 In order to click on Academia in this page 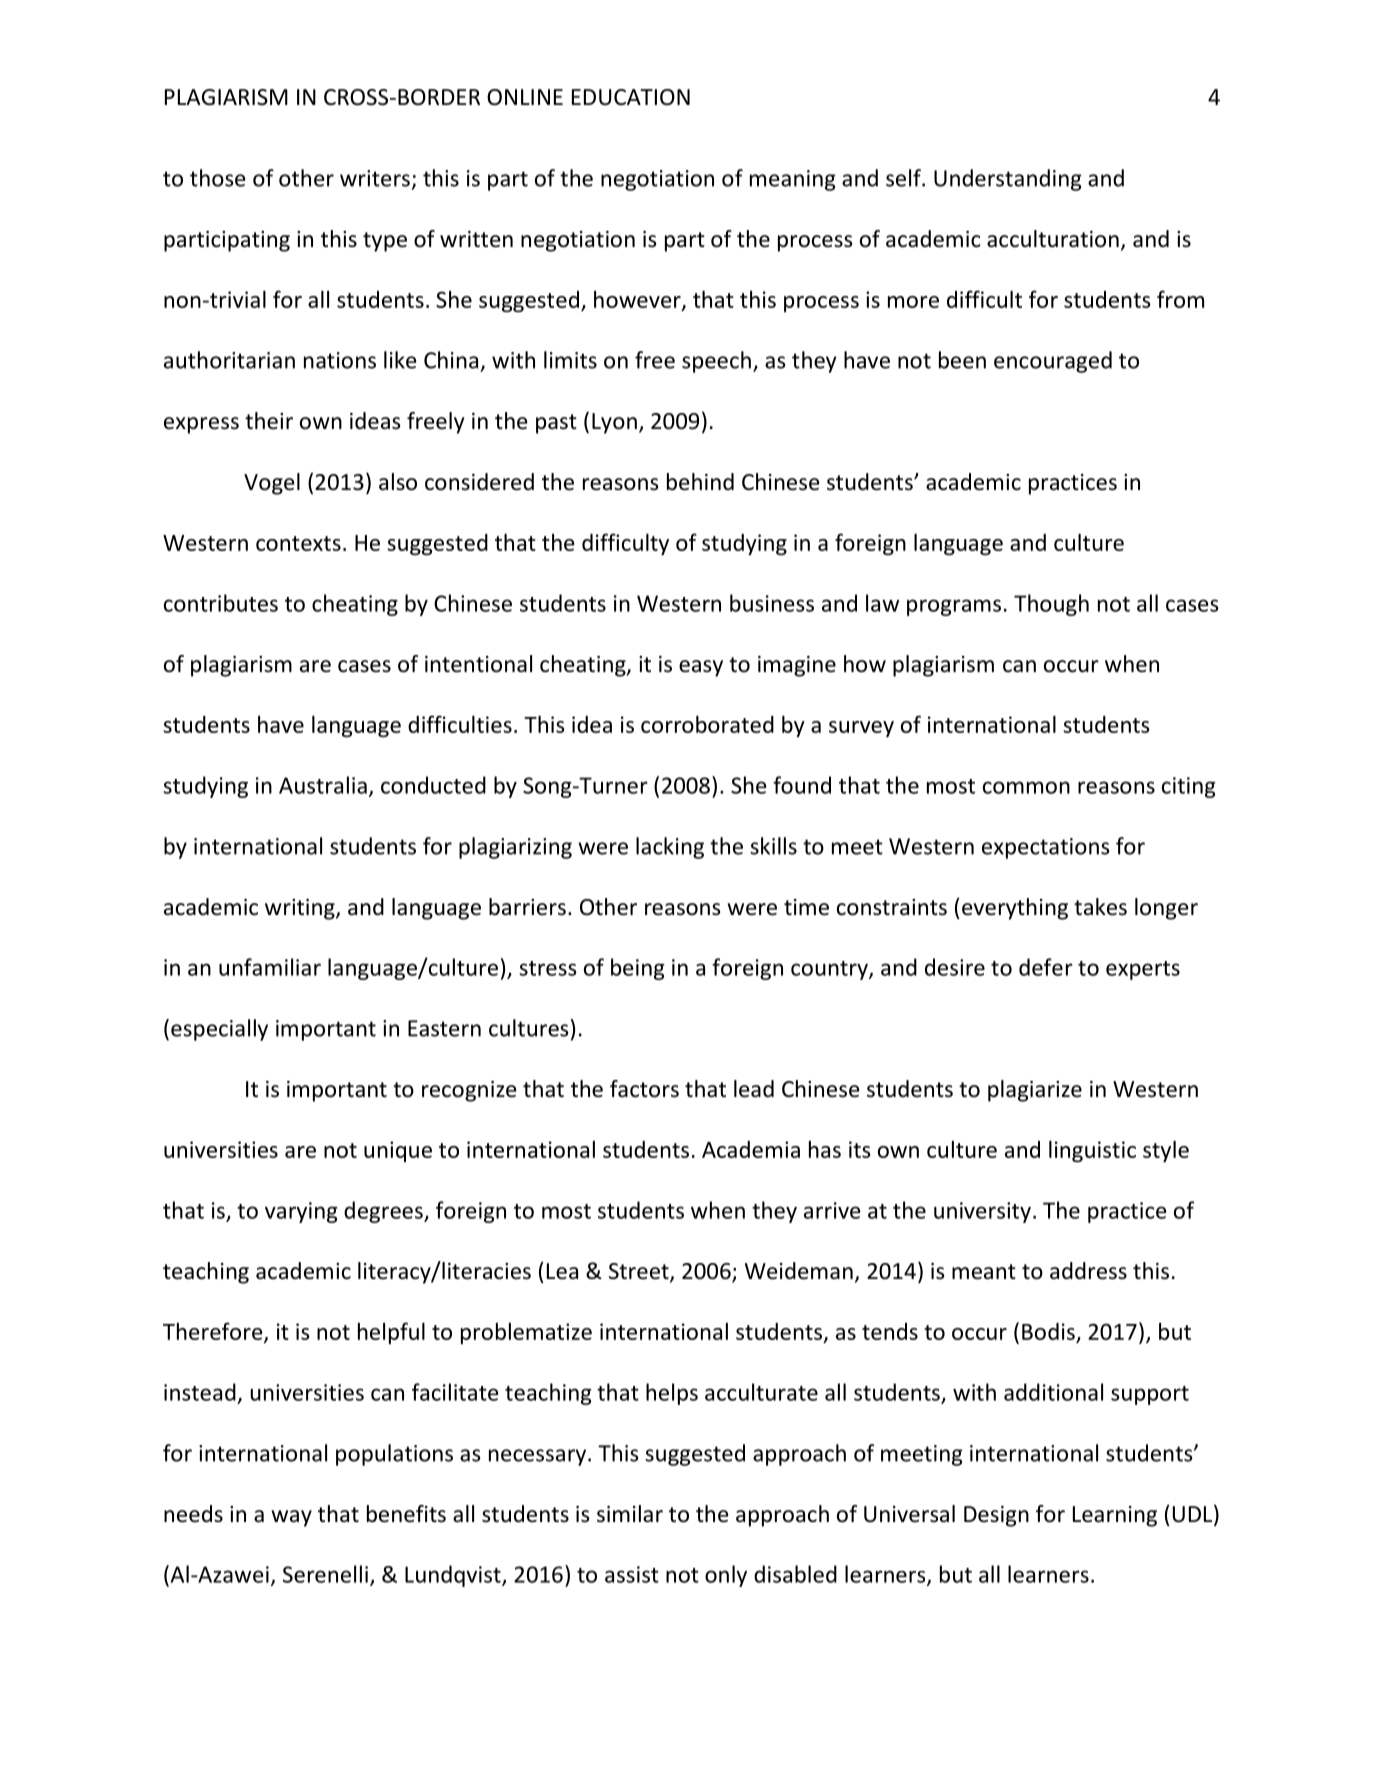, I will do `click(751, 1149)`.
